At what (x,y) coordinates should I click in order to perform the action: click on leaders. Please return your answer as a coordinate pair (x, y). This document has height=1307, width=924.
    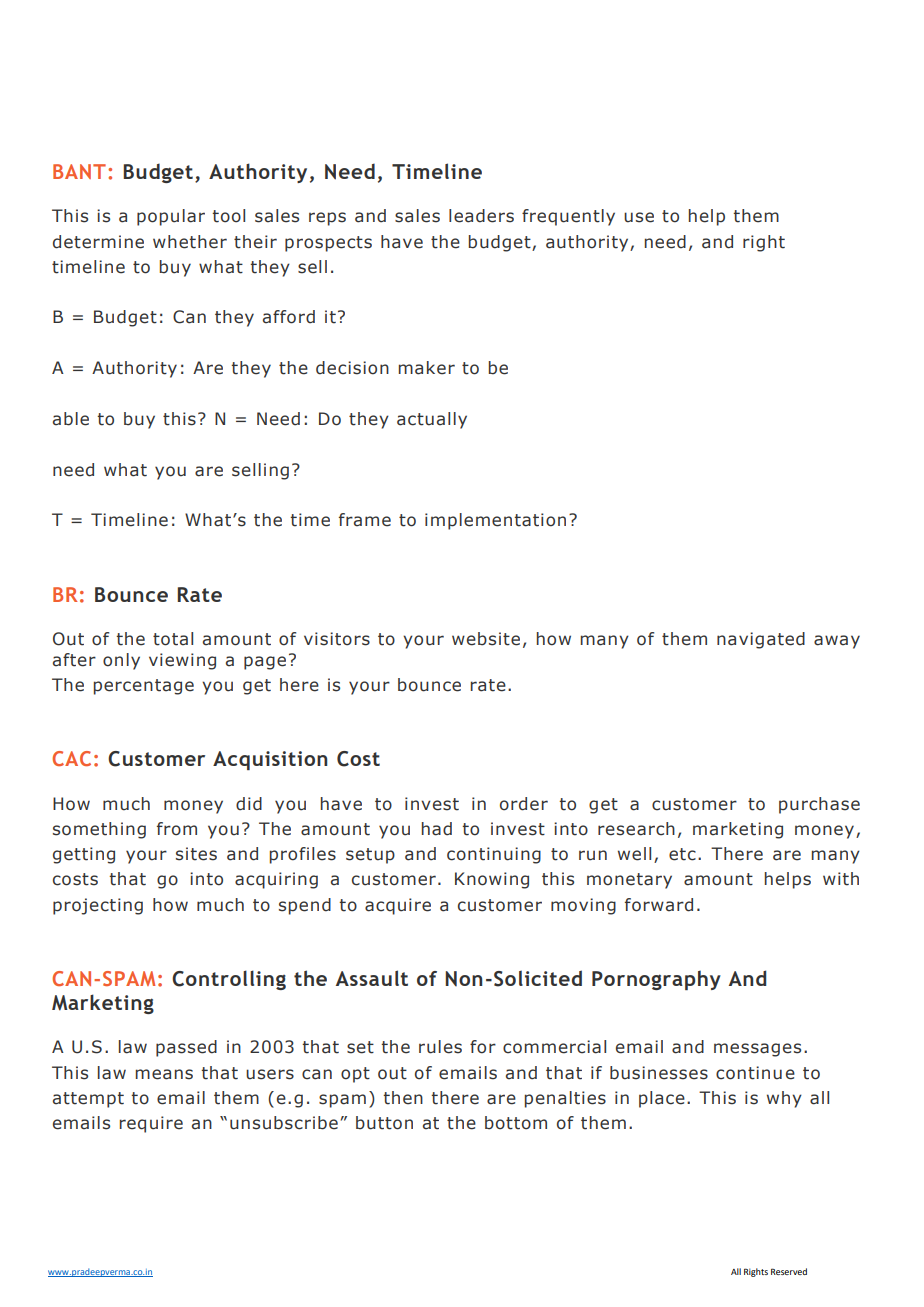
    Looking at the image, I should click on (481, 216).
